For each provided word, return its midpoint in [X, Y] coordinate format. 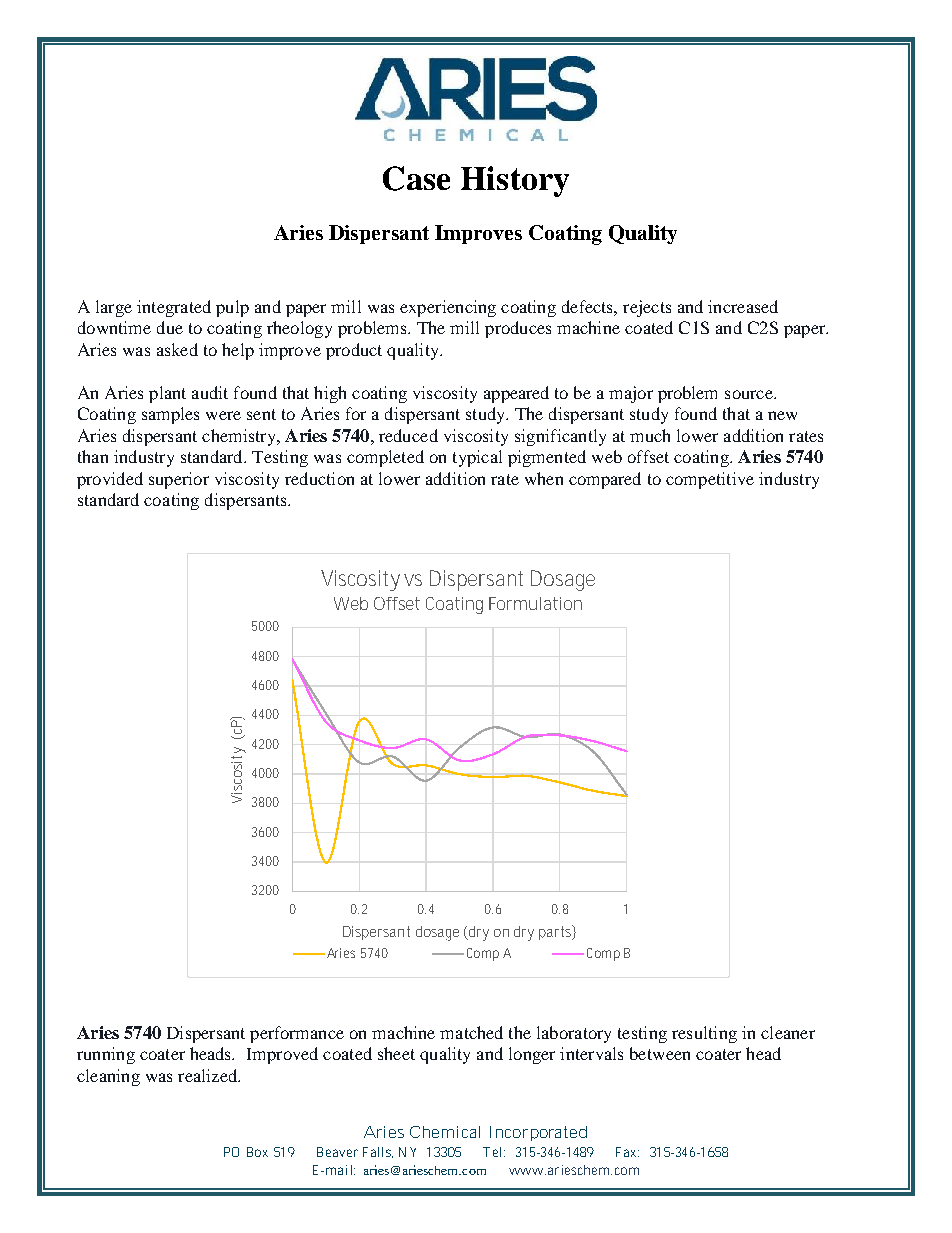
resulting [704, 1034]
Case [416, 178]
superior [179, 480]
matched [471, 1032]
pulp [232, 308]
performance [297, 1034]
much [650, 435]
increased [743, 306]
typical [477, 458]
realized [209, 1075]
